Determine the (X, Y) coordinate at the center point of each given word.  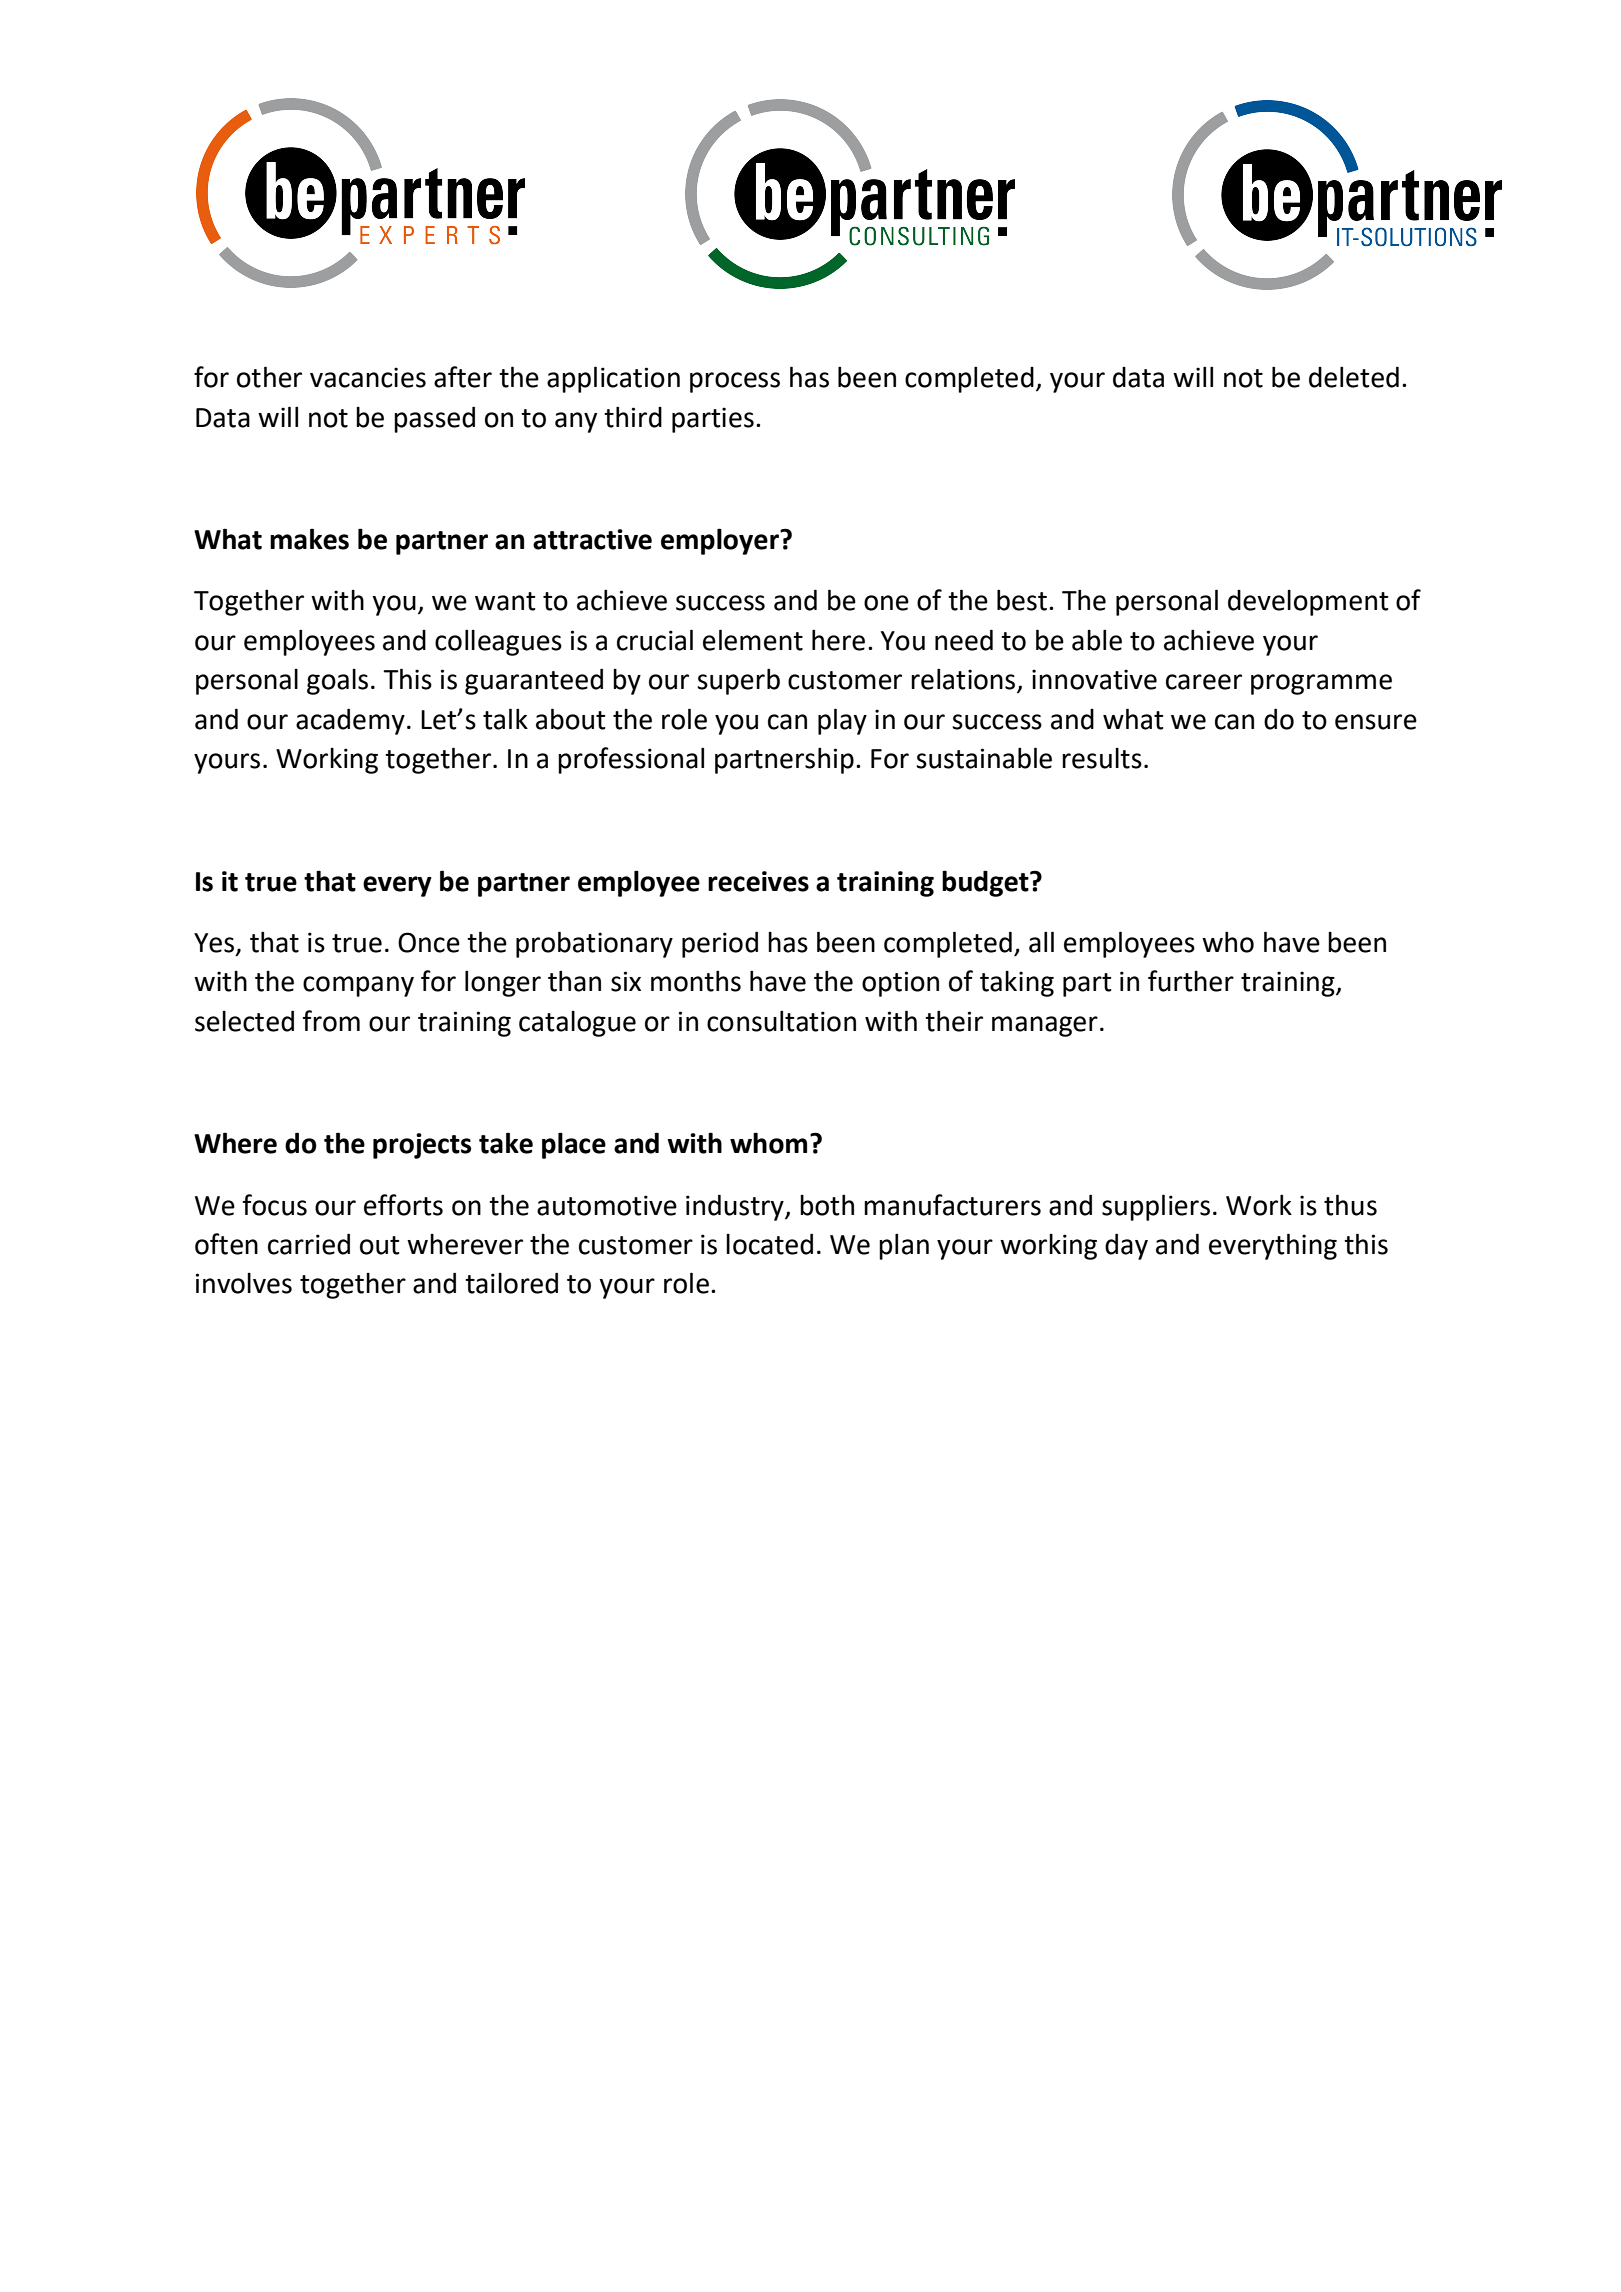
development (1308, 603)
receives (758, 881)
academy (350, 721)
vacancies (368, 377)
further (1191, 981)
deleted (1354, 377)
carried (309, 1244)
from (331, 1021)
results (1102, 758)
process (735, 382)
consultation (781, 1021)
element (753, 640)
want (505, 601)
